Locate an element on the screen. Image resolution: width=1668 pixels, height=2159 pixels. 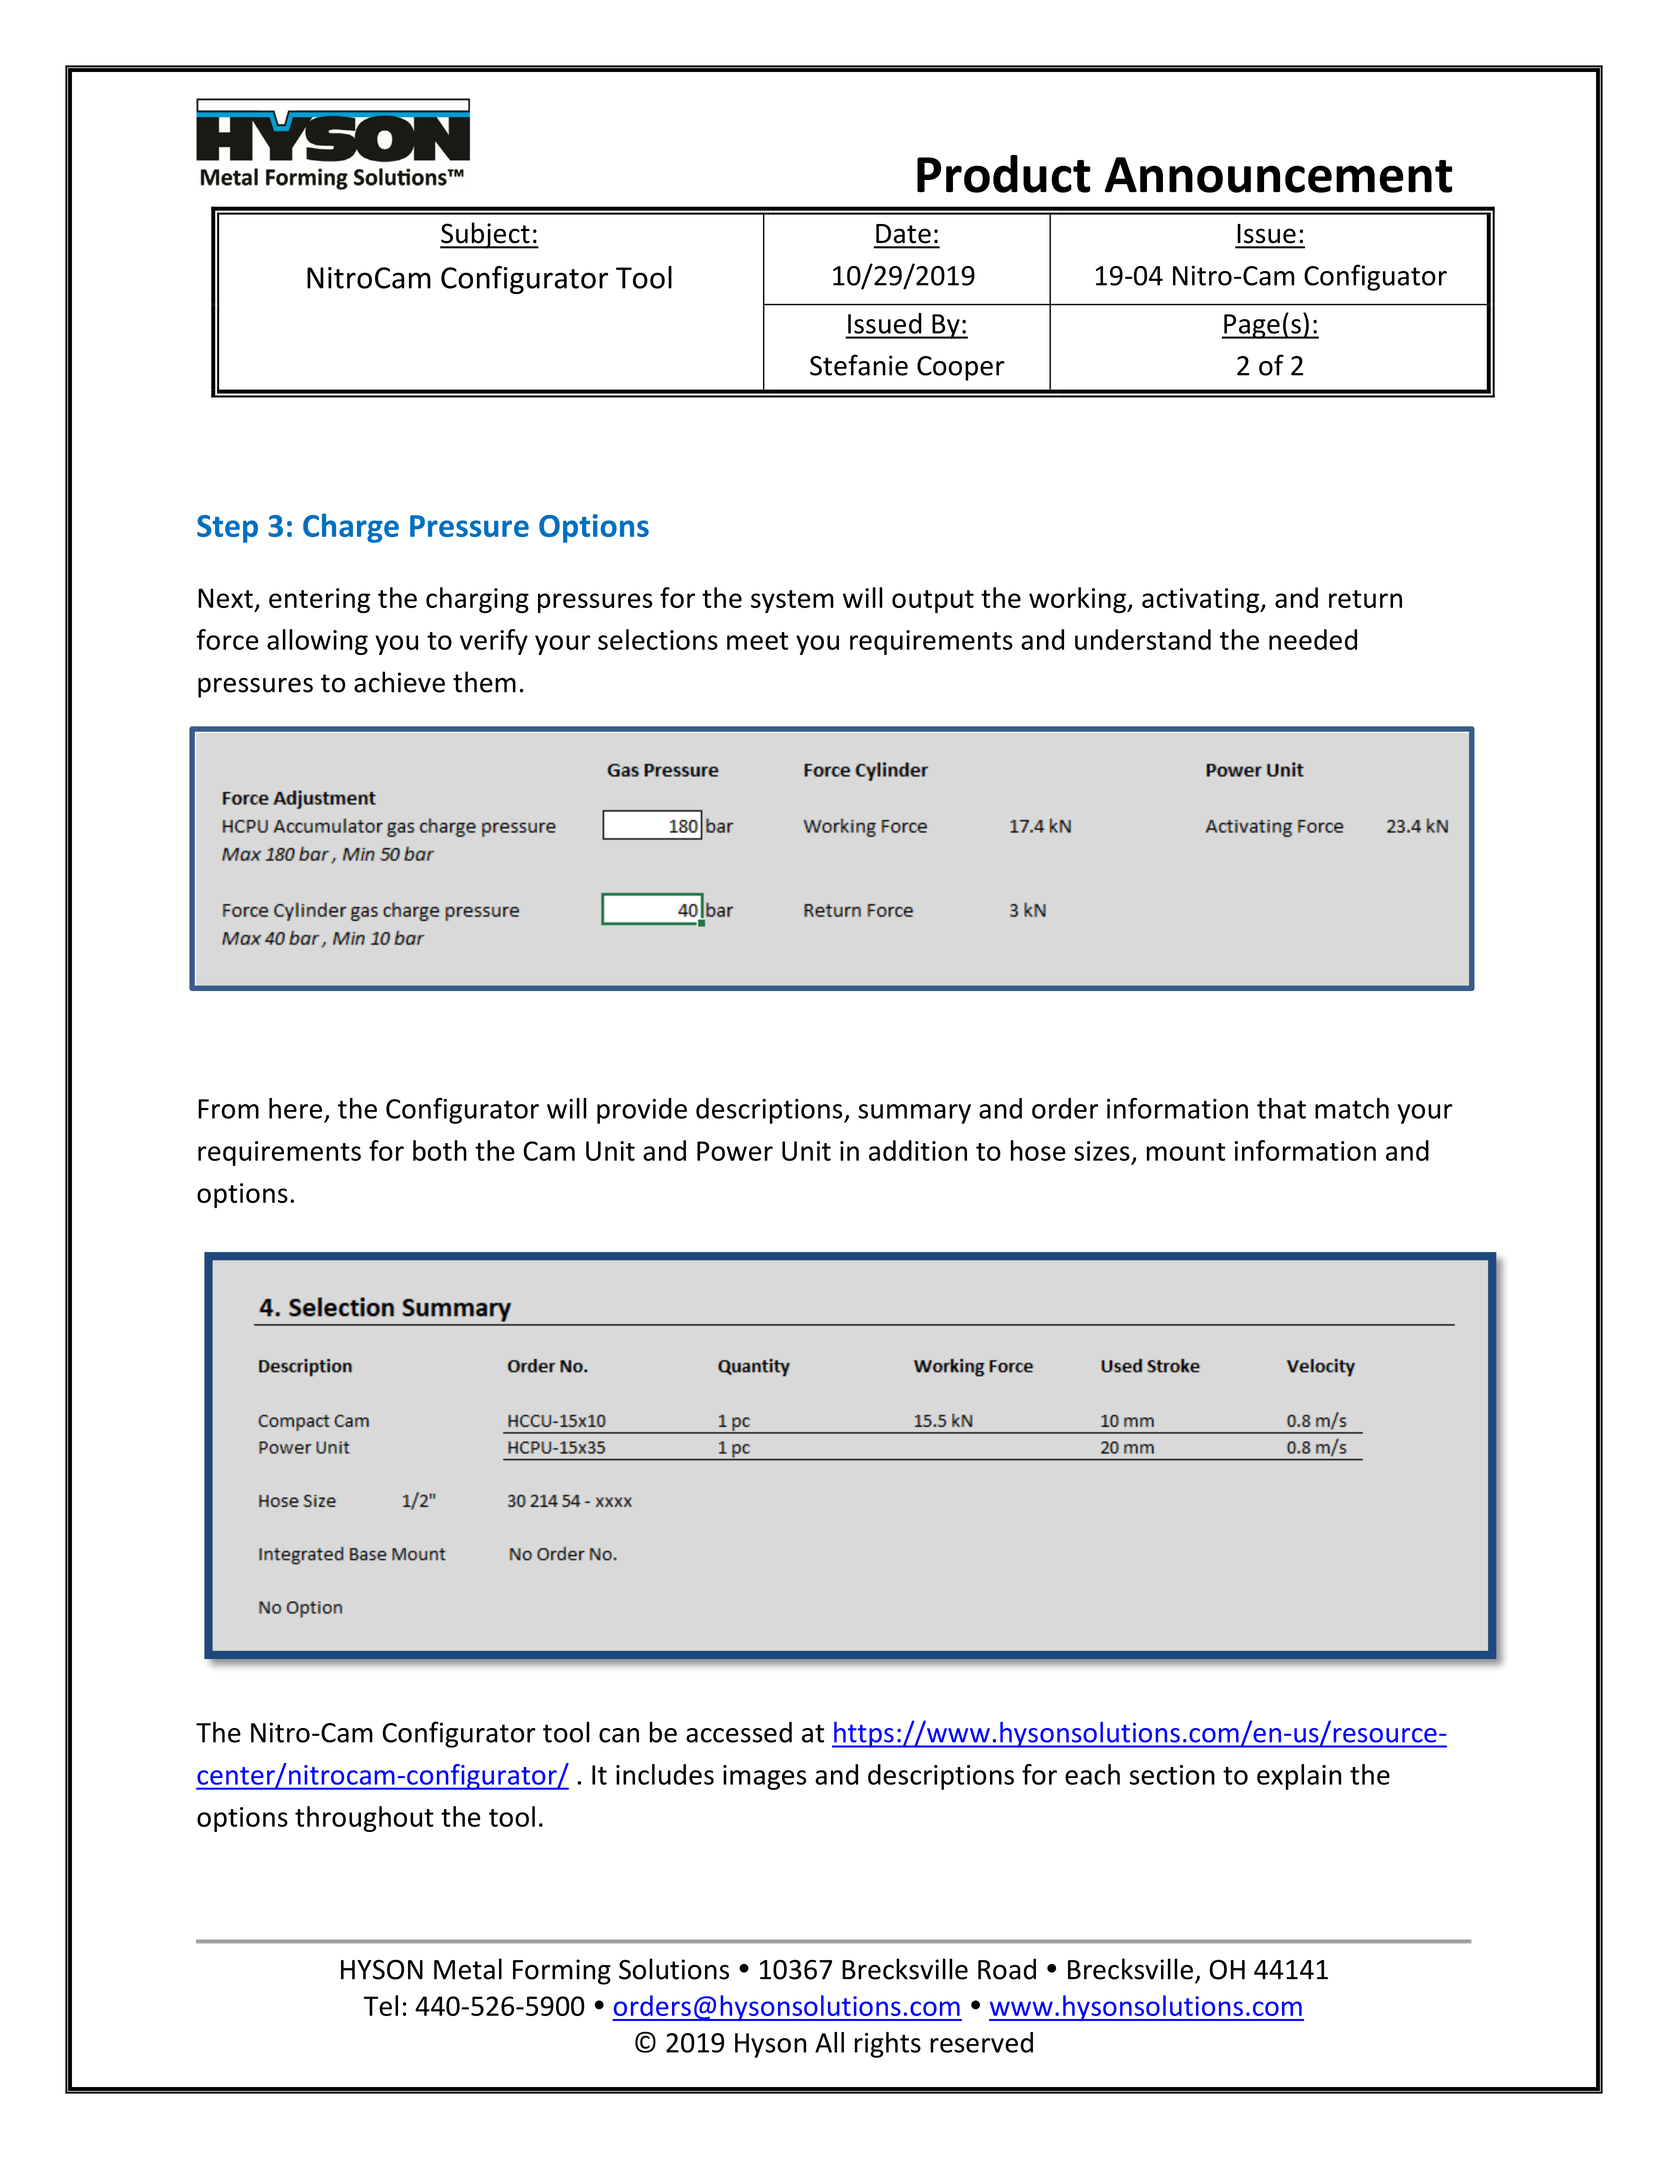
Stefanie is located at coordinates (859, 365).
